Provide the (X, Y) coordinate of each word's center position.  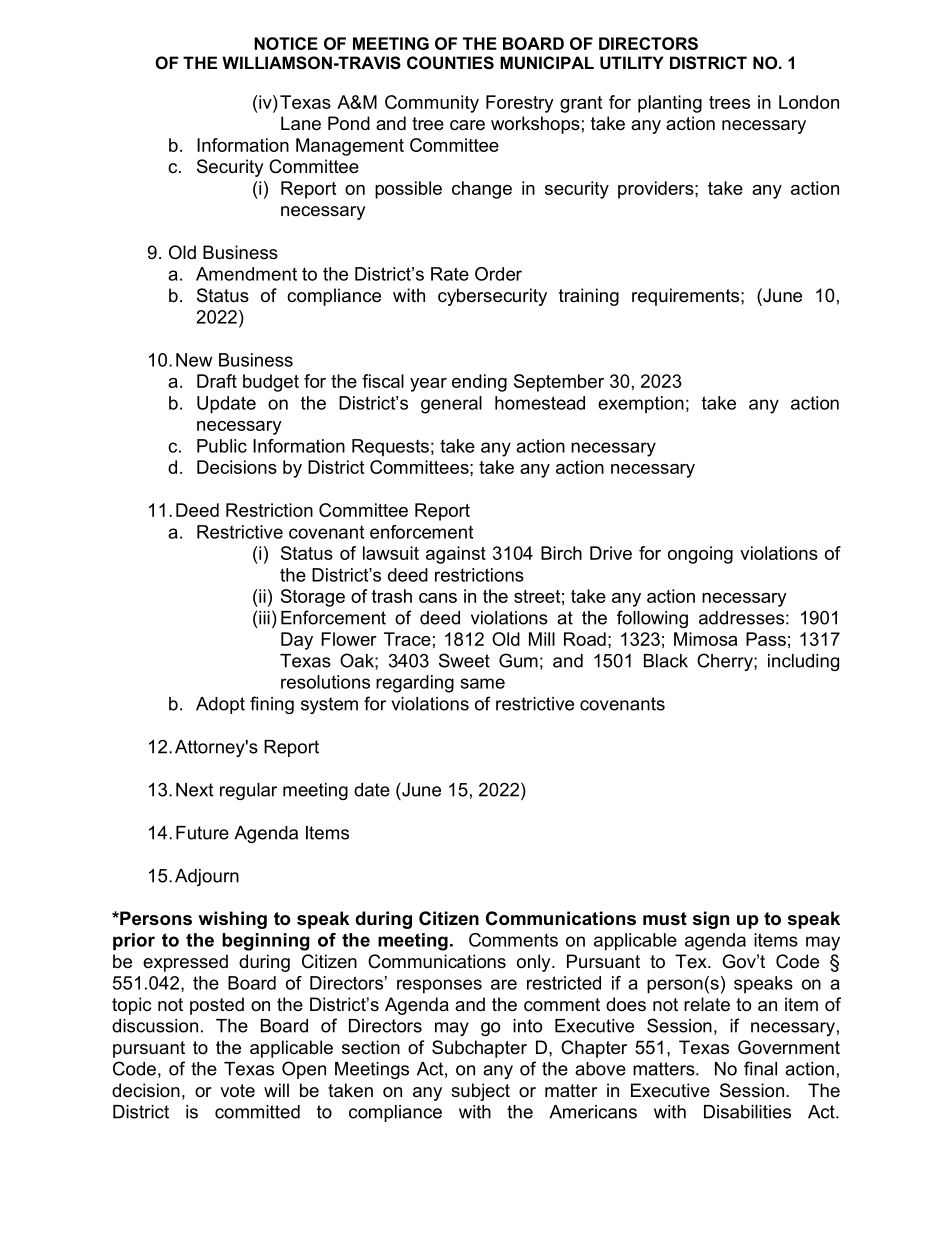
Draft (217, 381)
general (451, 405)
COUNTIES (450, 63)
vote (237, 1091)
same (483, 683)
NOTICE (286, 43)
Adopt (220, 705)
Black (666, 661)
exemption (641, 405)
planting (670, 104)
